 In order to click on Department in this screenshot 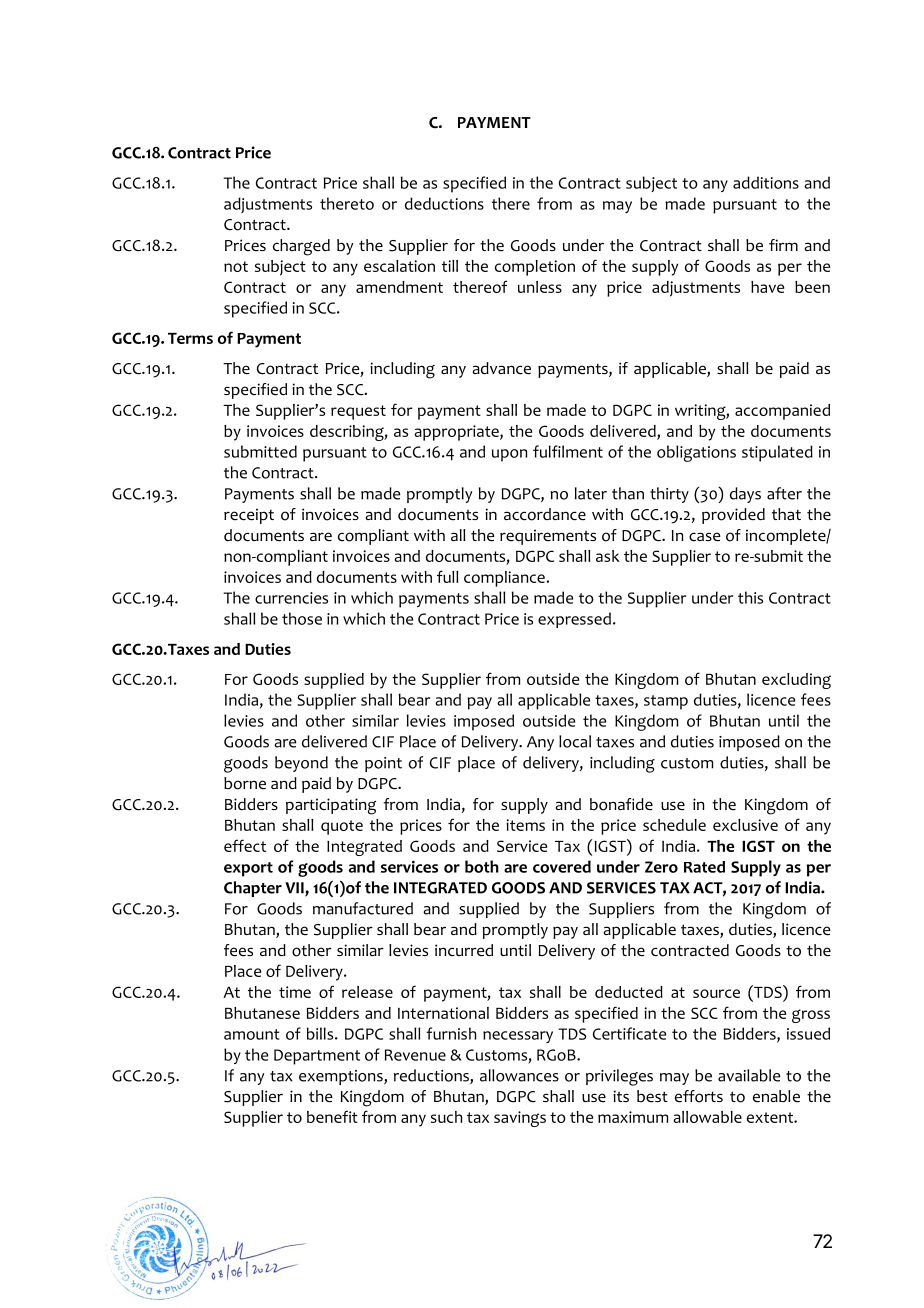, I will do `click(317, 1057)`.
